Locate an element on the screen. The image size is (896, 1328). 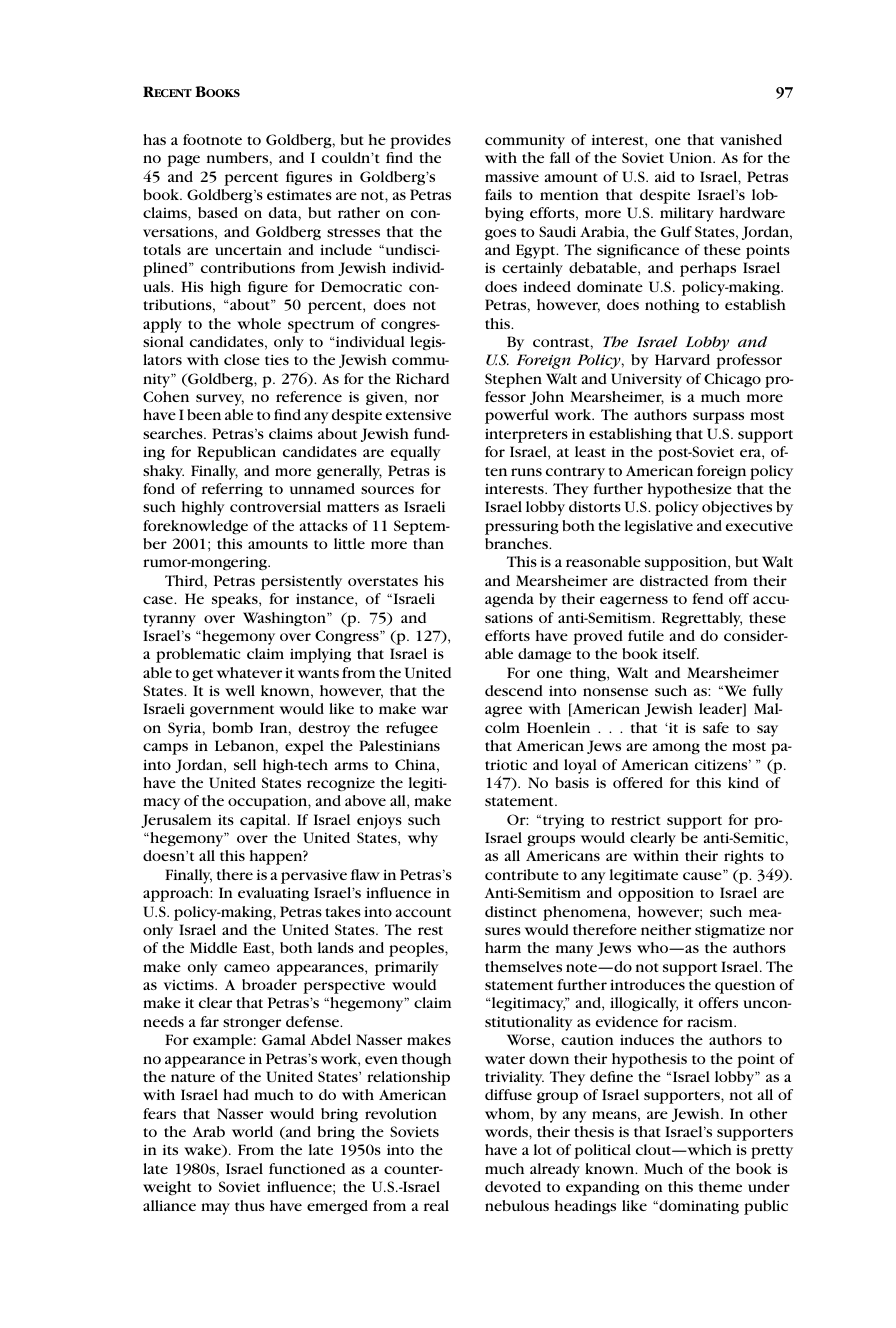
page is located at coordinates (183, 161).
